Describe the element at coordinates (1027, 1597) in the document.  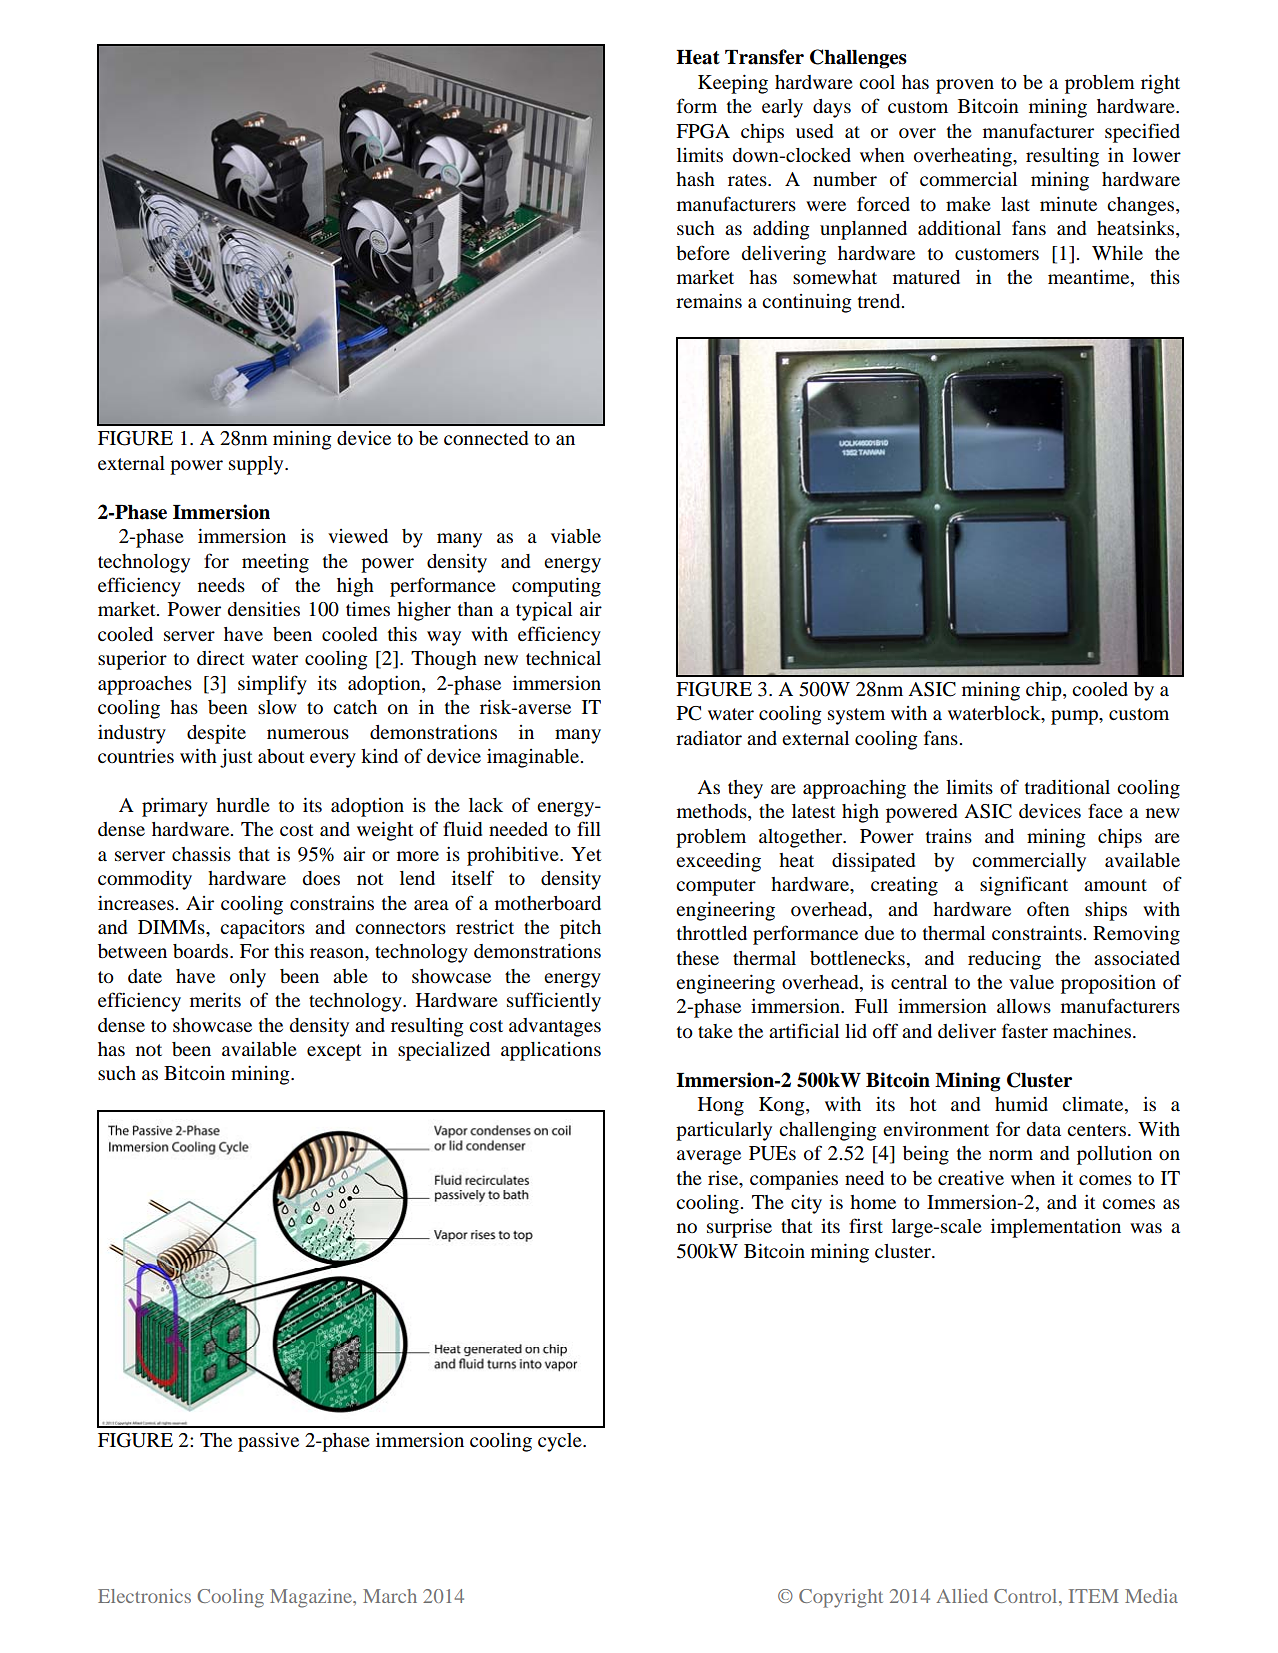
I see `Control` at that location.
